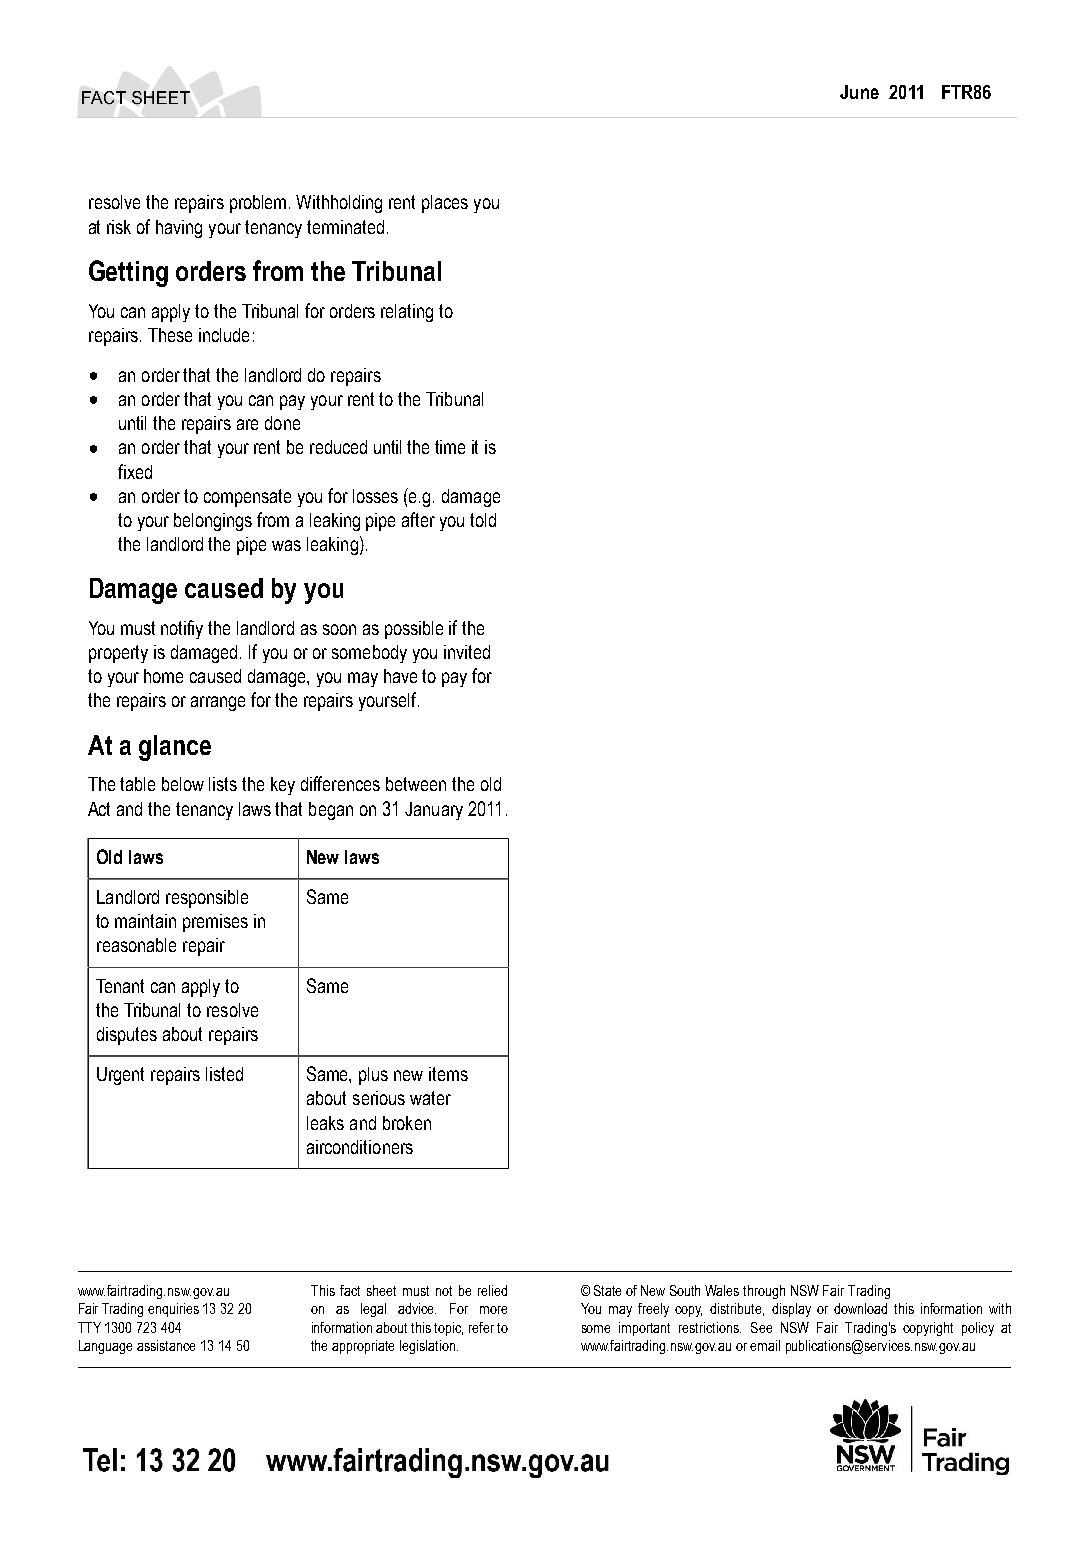  I want to click on premises, so click(215, 923).
